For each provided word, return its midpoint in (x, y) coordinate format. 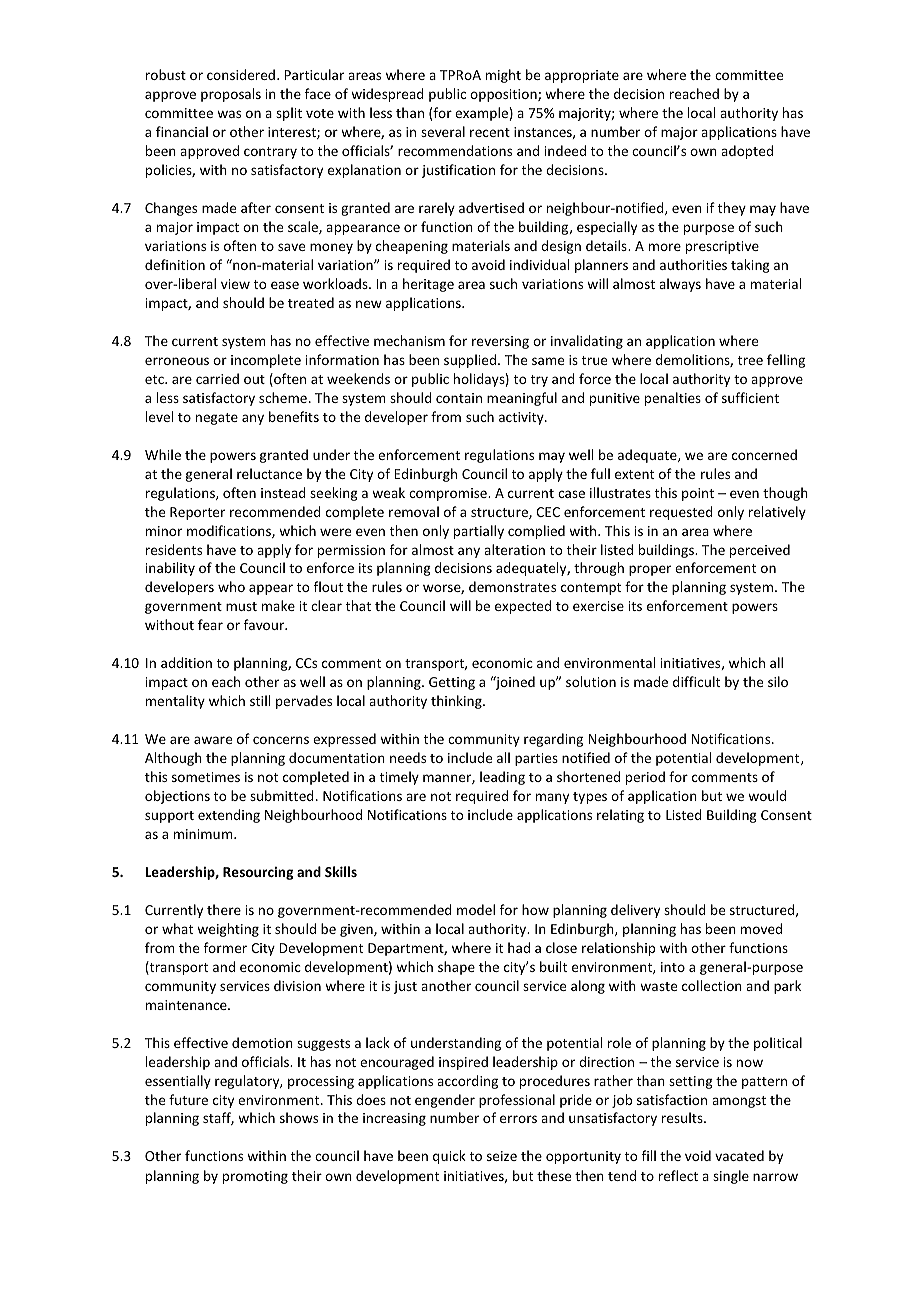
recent (490, 132)
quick (449, 1157)
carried (217, 378)
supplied (470, 361)
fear (210, 624)
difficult (696, 681)
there (224, 909)
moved (761, 928)
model (476, 909)
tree (750, 360)
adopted (747, 152)
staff (218, 1118)
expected (523, 607)
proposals (231, 95)
